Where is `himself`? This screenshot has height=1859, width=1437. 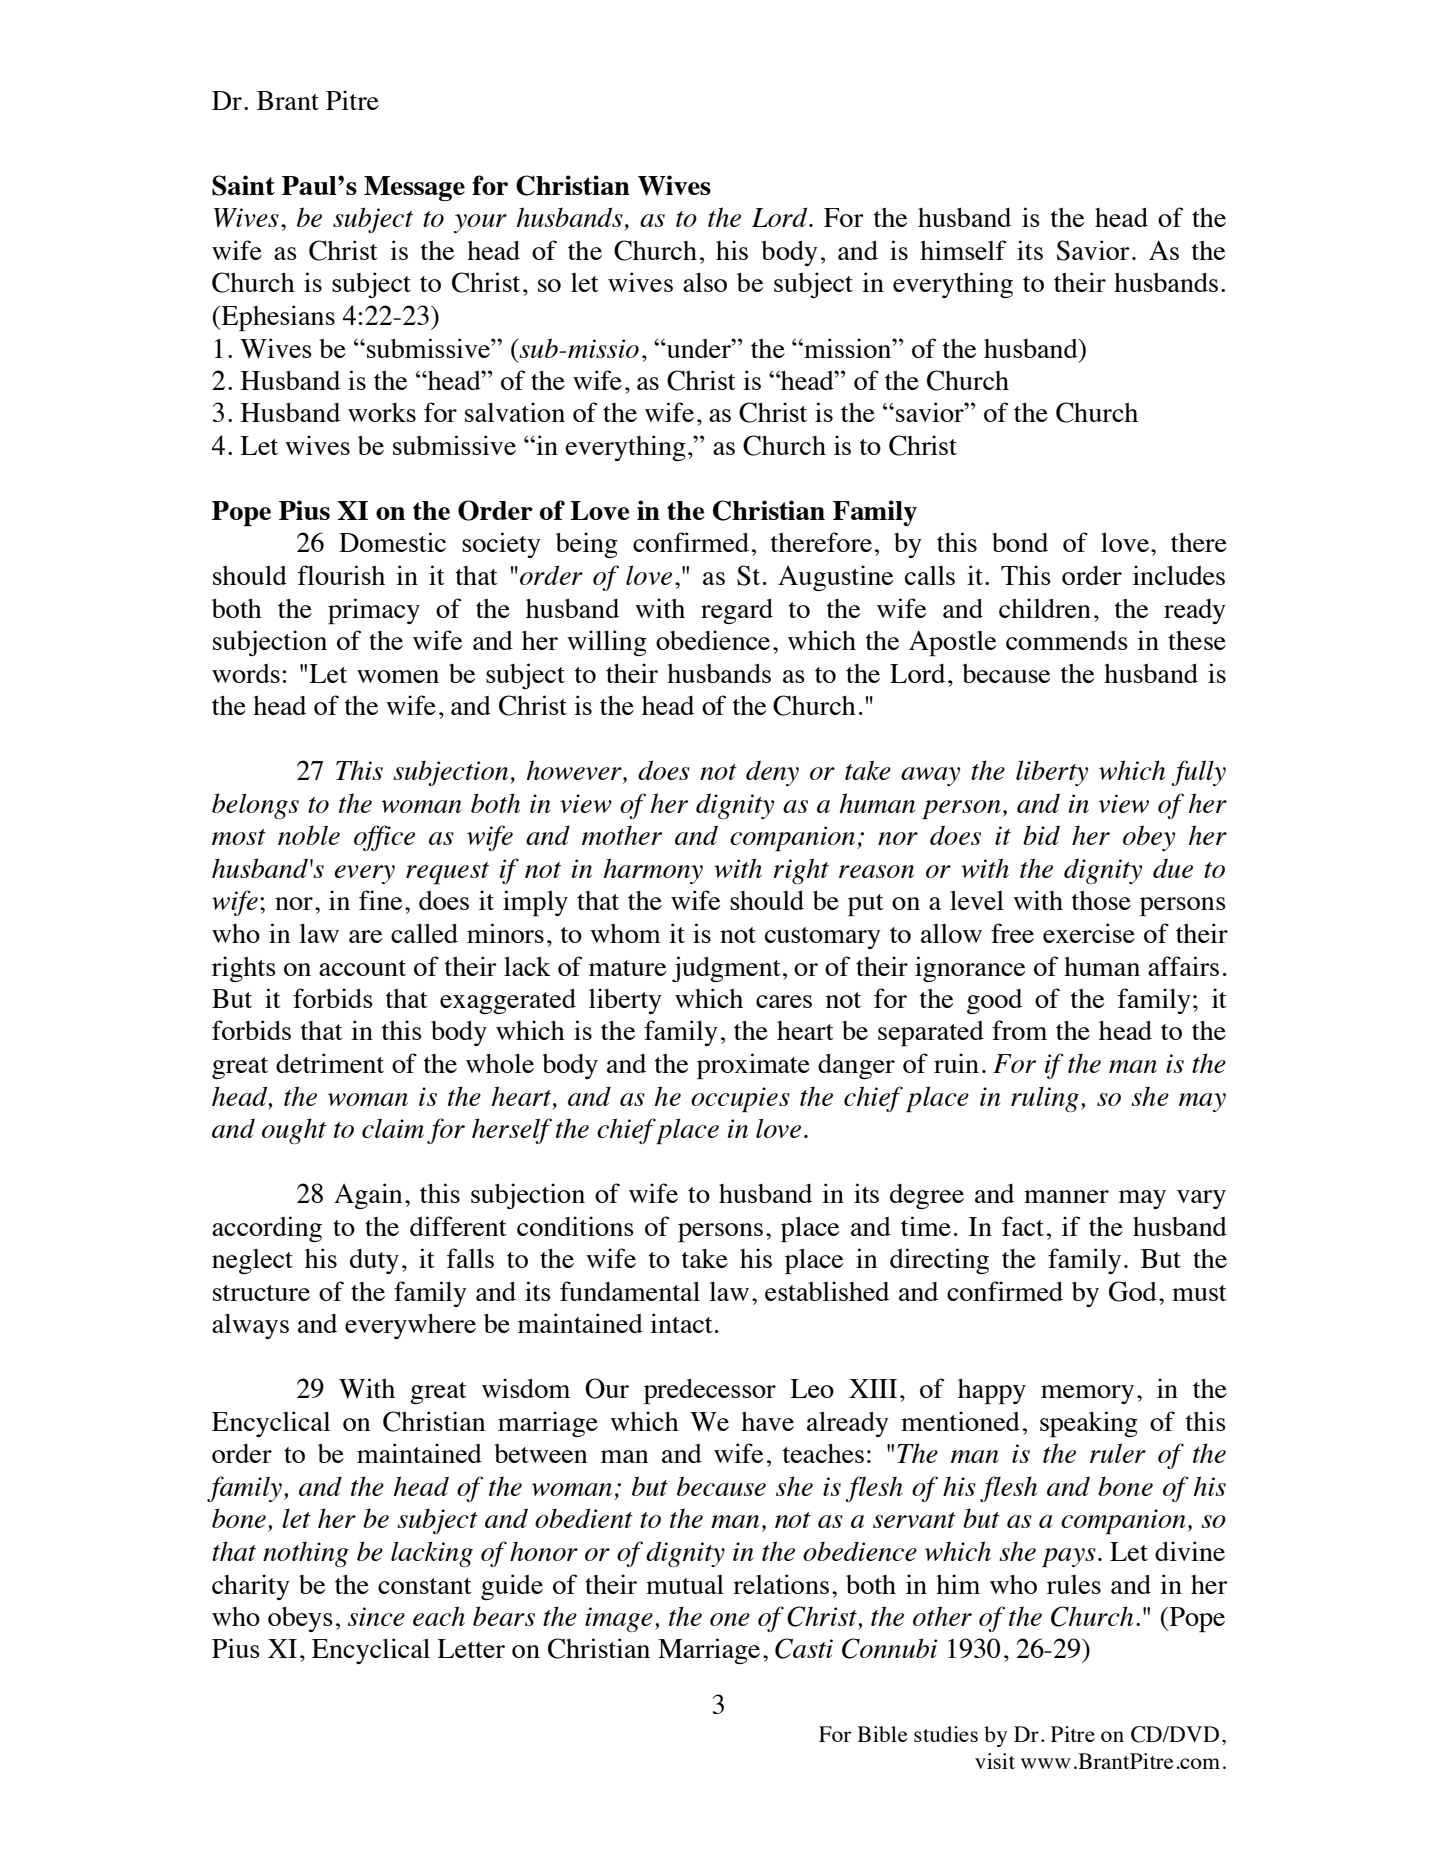
himself is located at coordinates (963, 250).
